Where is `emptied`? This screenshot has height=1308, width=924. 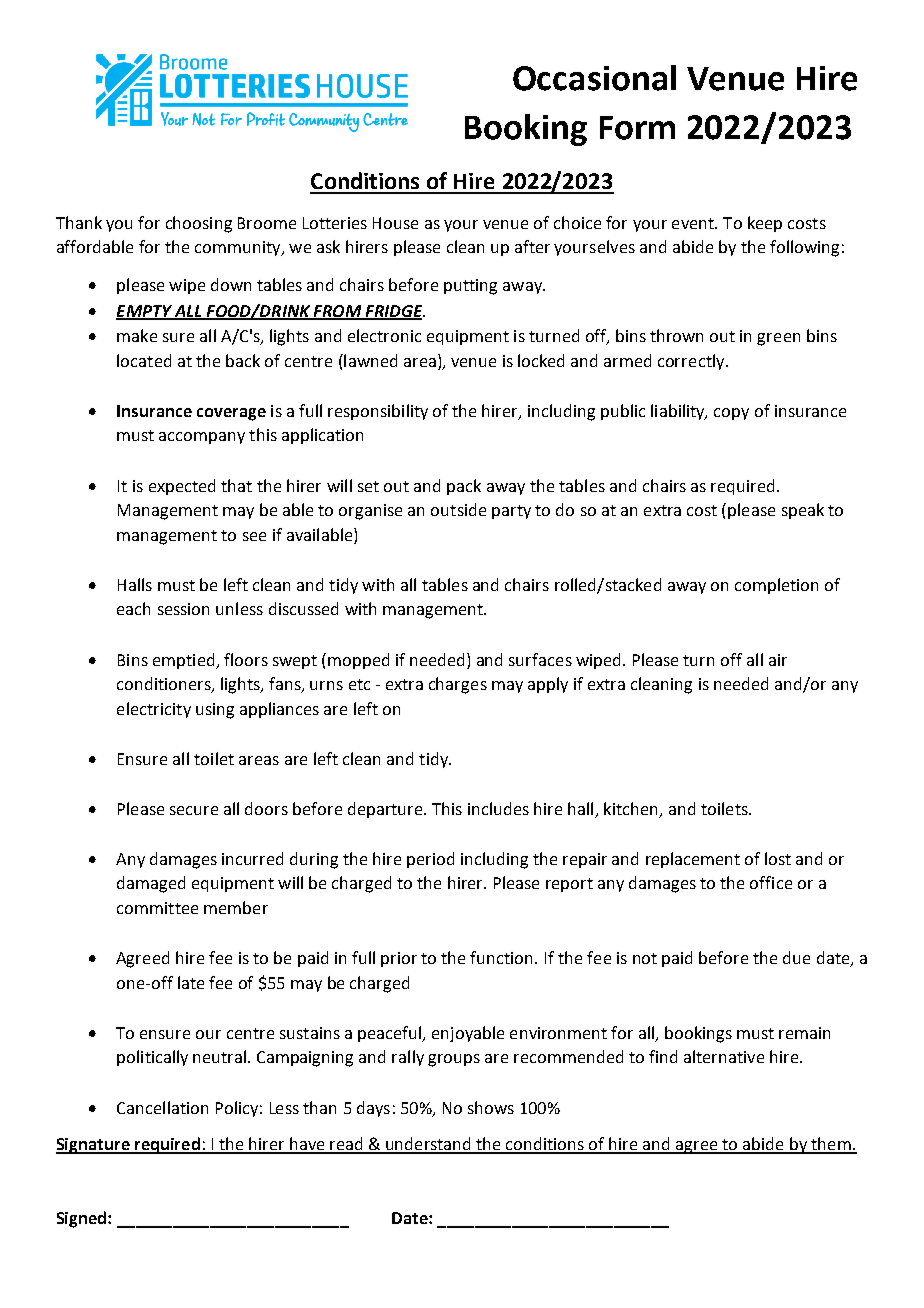 emptied is located at coordinates (185, 661).
